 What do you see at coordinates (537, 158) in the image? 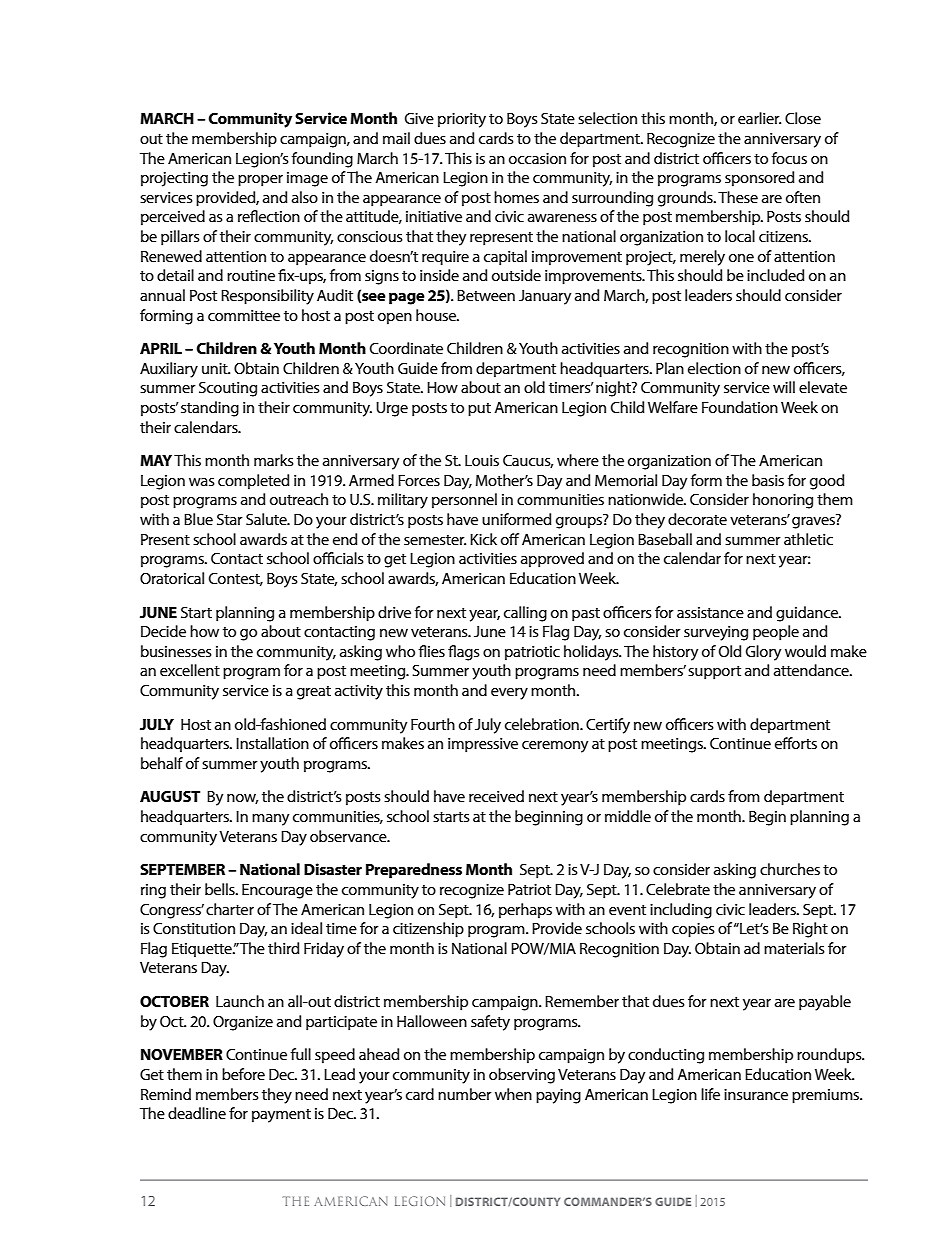
I see `occasion` at bounding box center [537, 158].
